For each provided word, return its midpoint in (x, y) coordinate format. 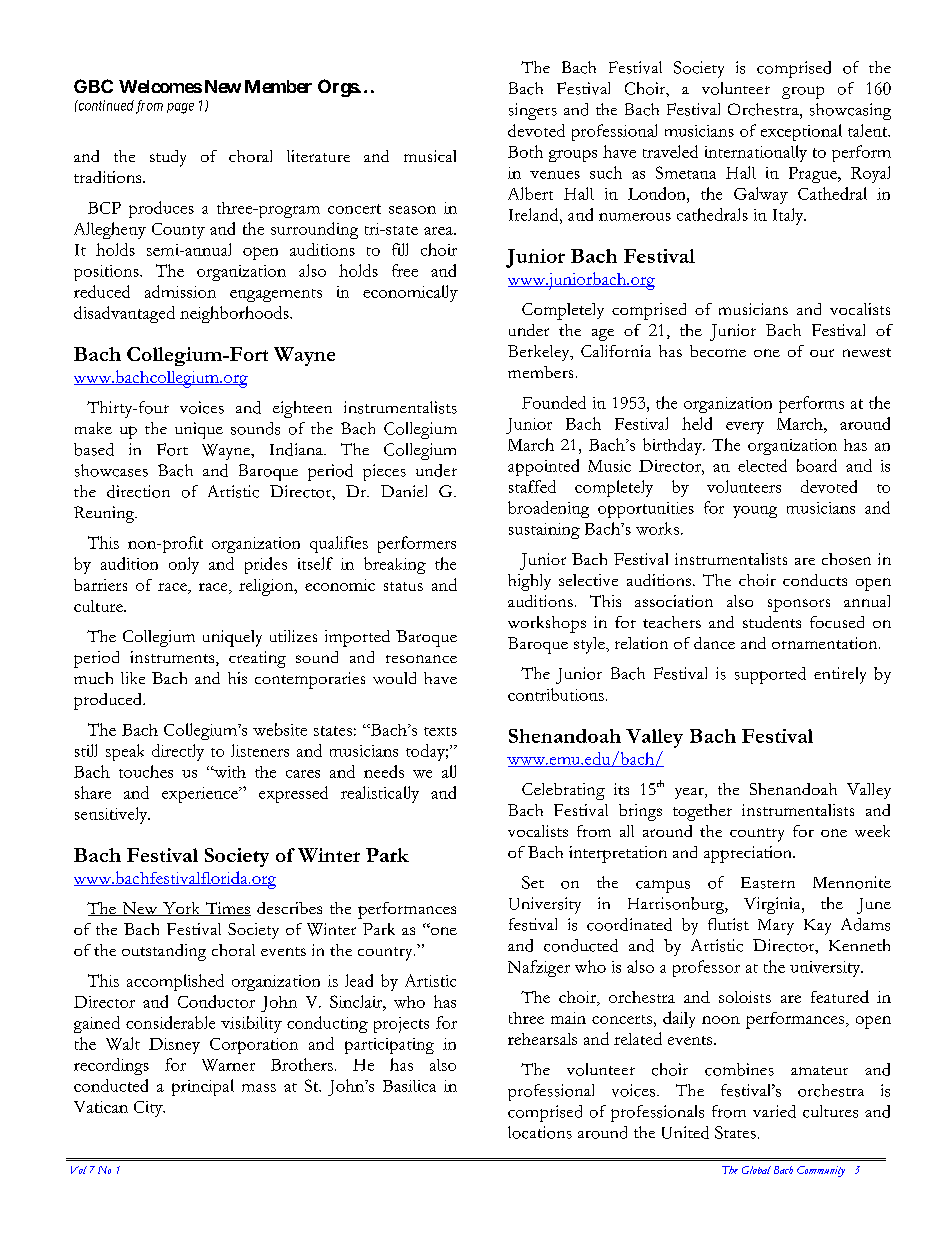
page (180, 108)
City (149, 1109)
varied (774, 1111)
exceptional (801, 132)
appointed (543, 467)
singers (533, 111)
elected (762, 465)
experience (201, 795)
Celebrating (563, 791)
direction (138, 491)
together (702, 812)
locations (540, 1132)
